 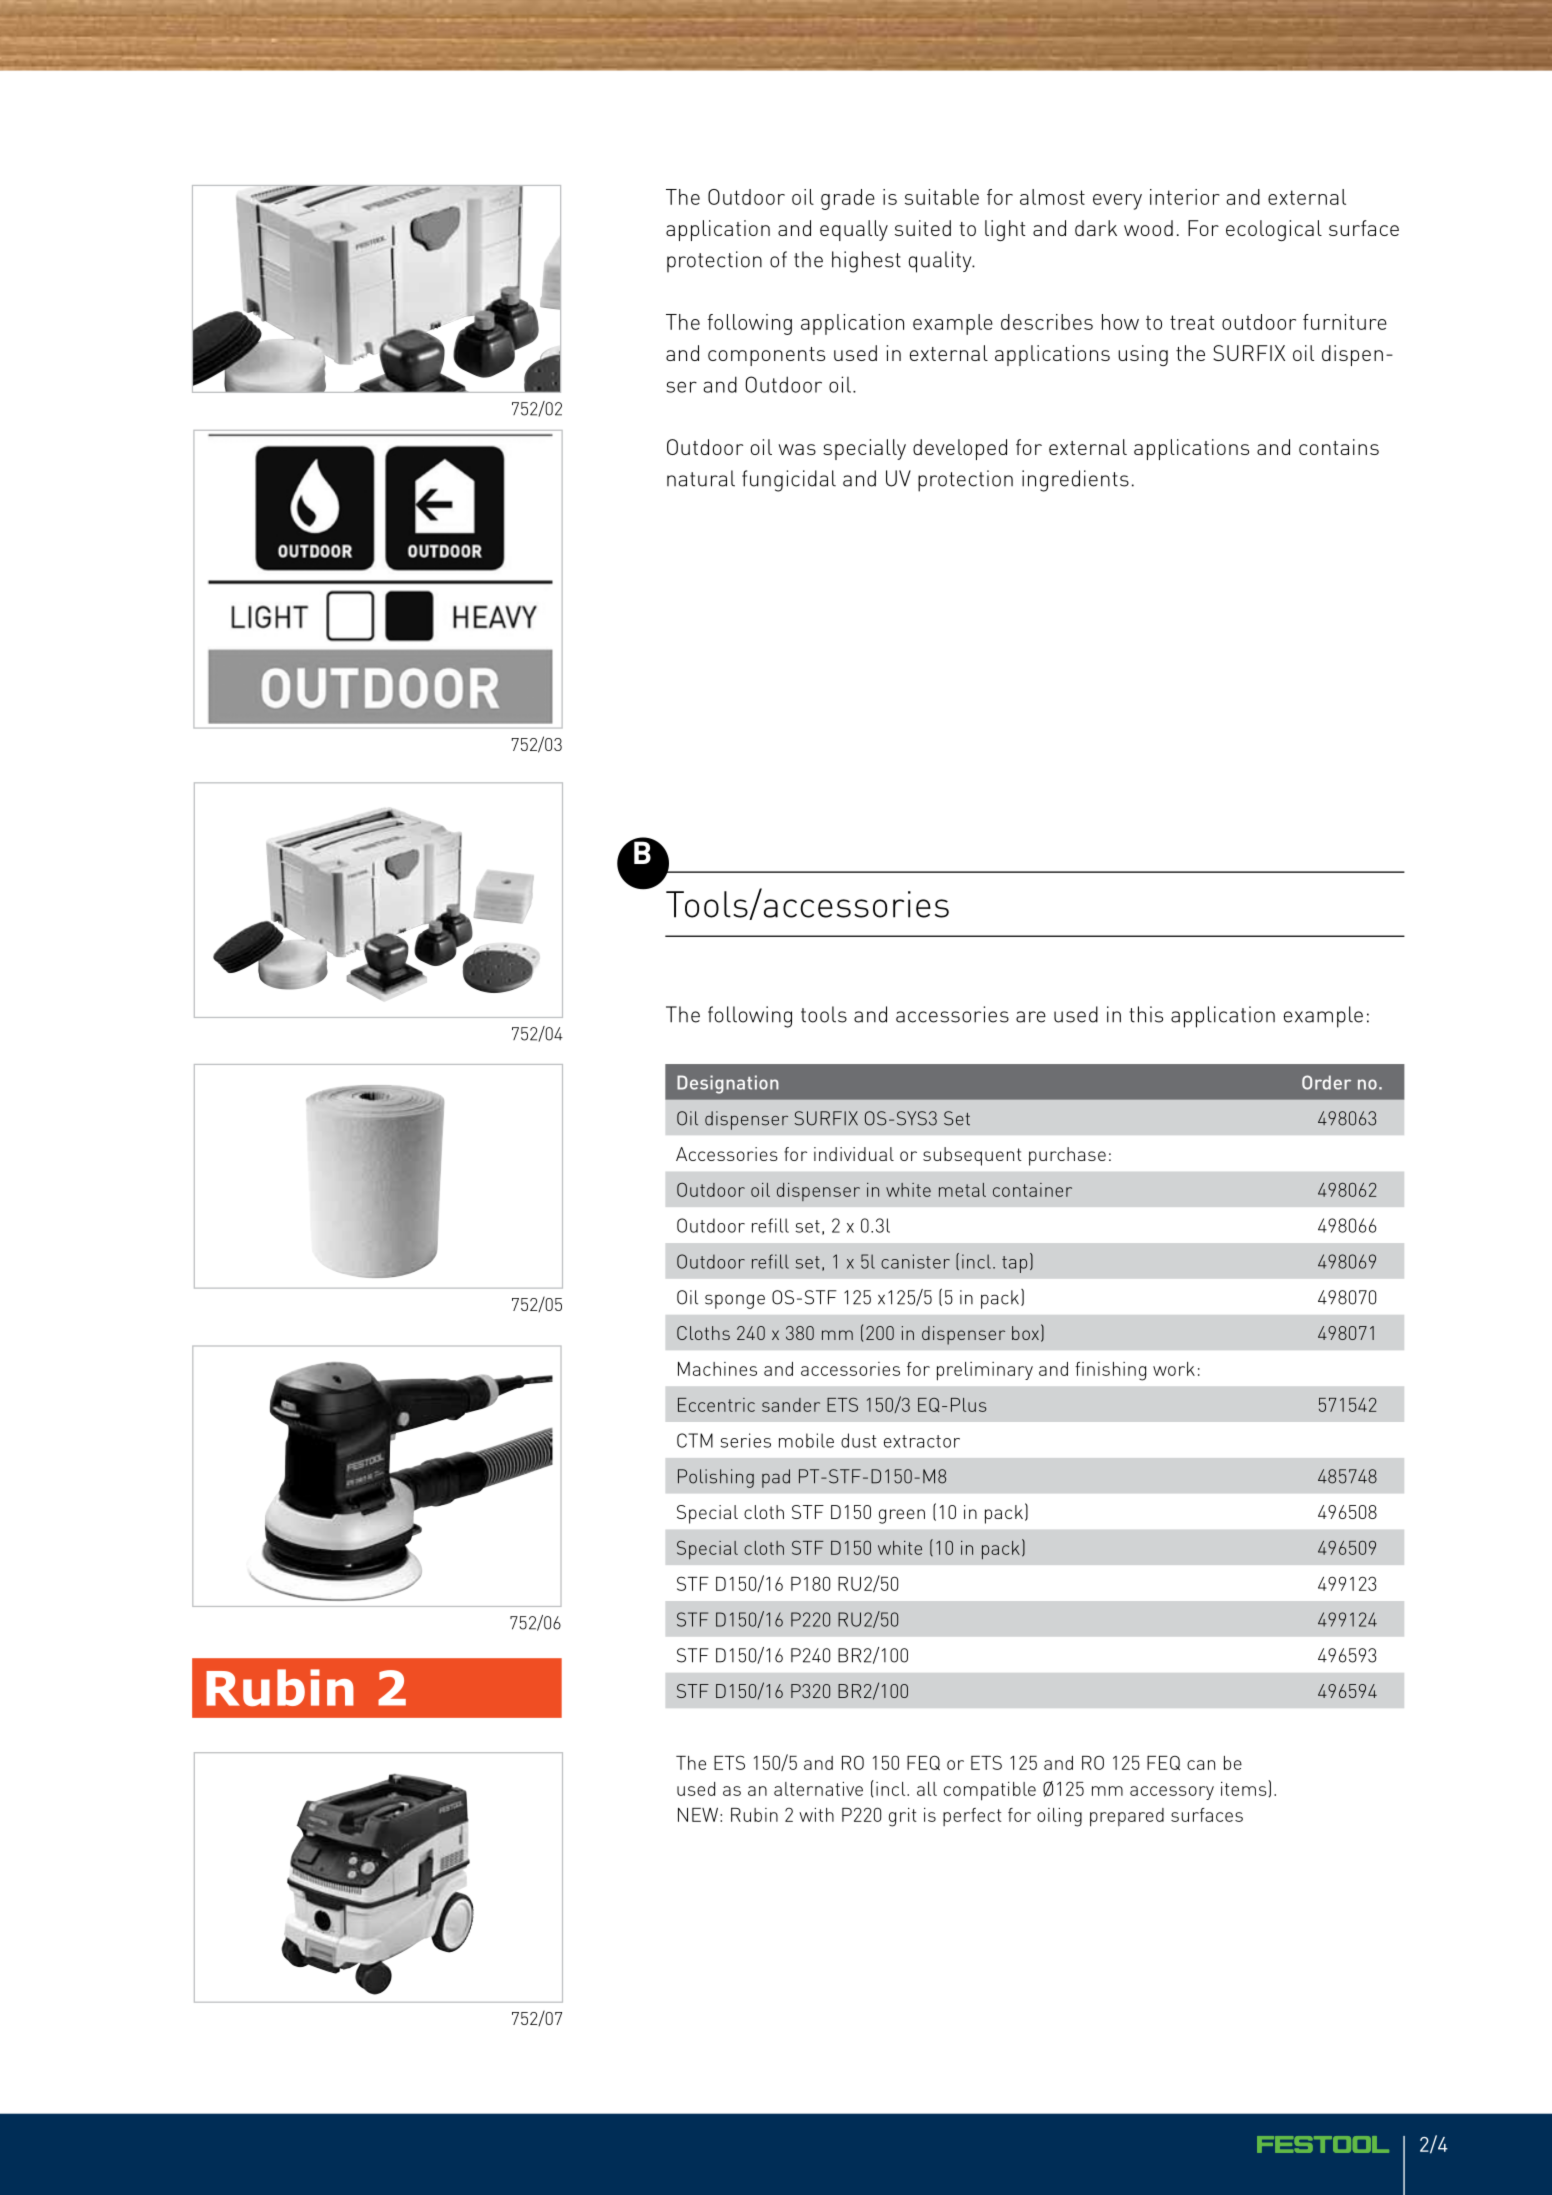 I want to click on ingredients, so click(x=1075, y=481).
